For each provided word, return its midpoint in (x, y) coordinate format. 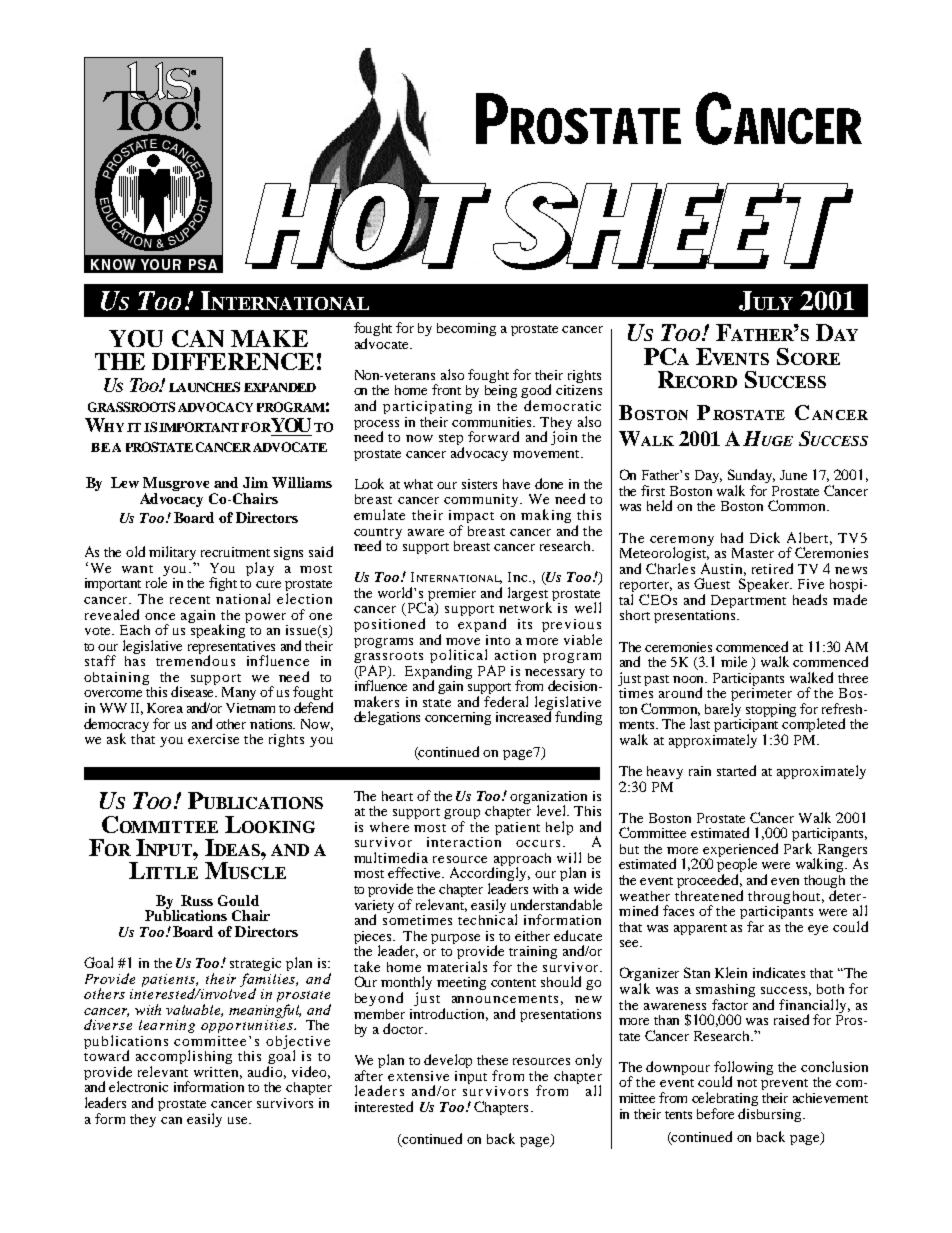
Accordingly (490, 874)
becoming (466, 329)
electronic (138, 1086)
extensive (418, 1076)
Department (748, 603)
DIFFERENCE (233, 361)
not (747, 1083)
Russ (197, 900)
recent (190, 600)
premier (452, 596)
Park (798, 848)
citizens (579, 388)
